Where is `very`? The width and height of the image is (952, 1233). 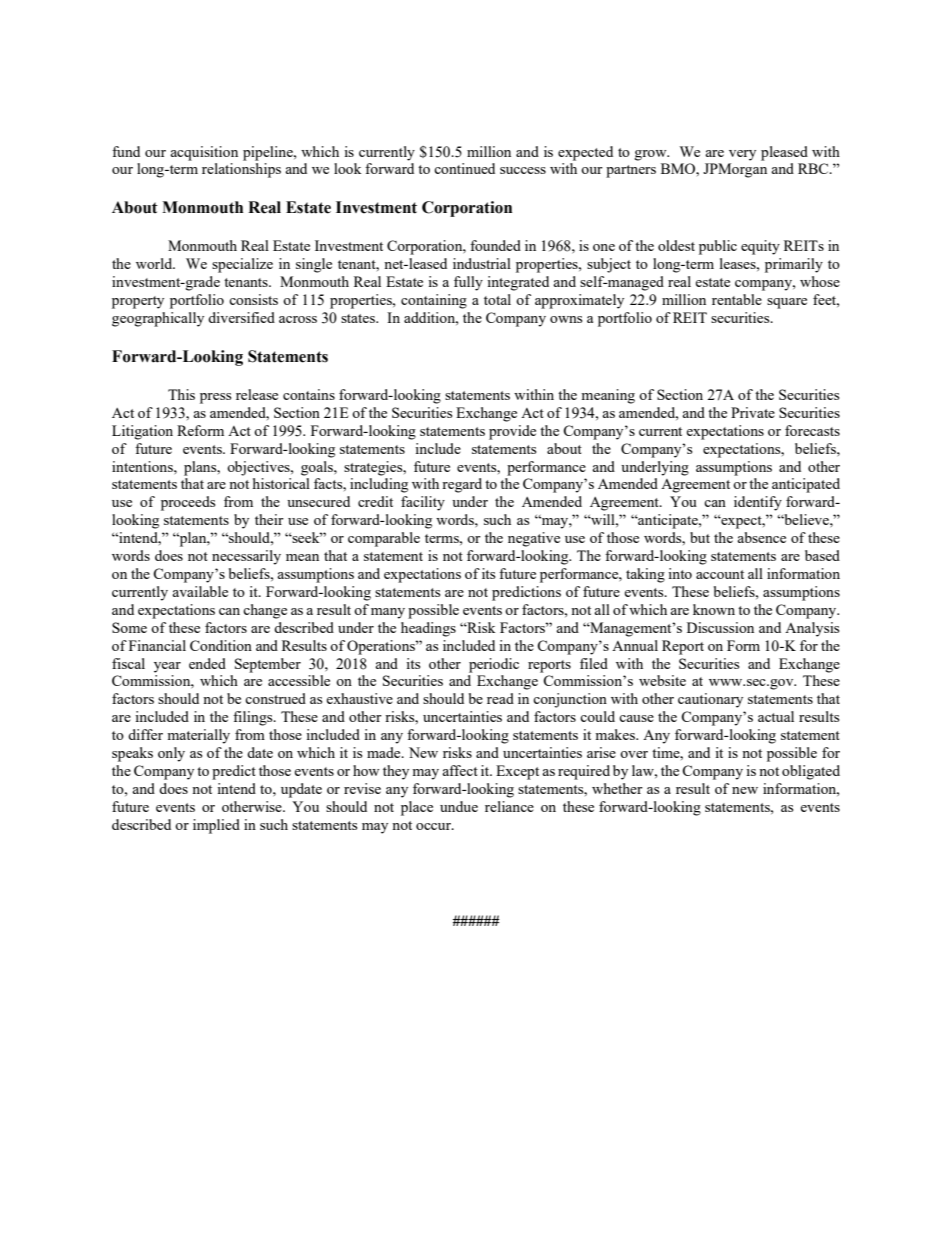 very is located at coordinates (742, 155).
